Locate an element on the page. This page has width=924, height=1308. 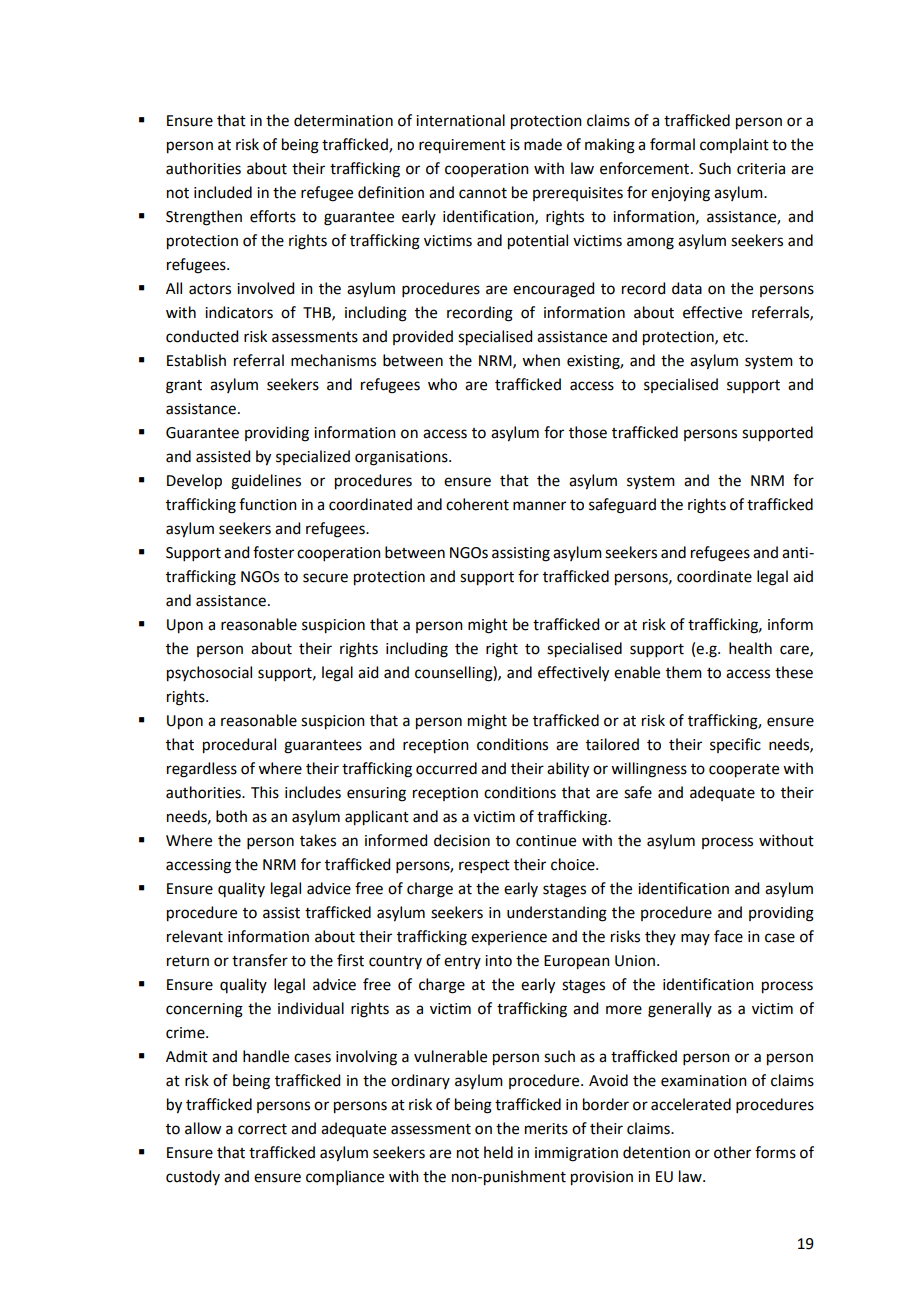
health is located at coordinates (750, 648).
